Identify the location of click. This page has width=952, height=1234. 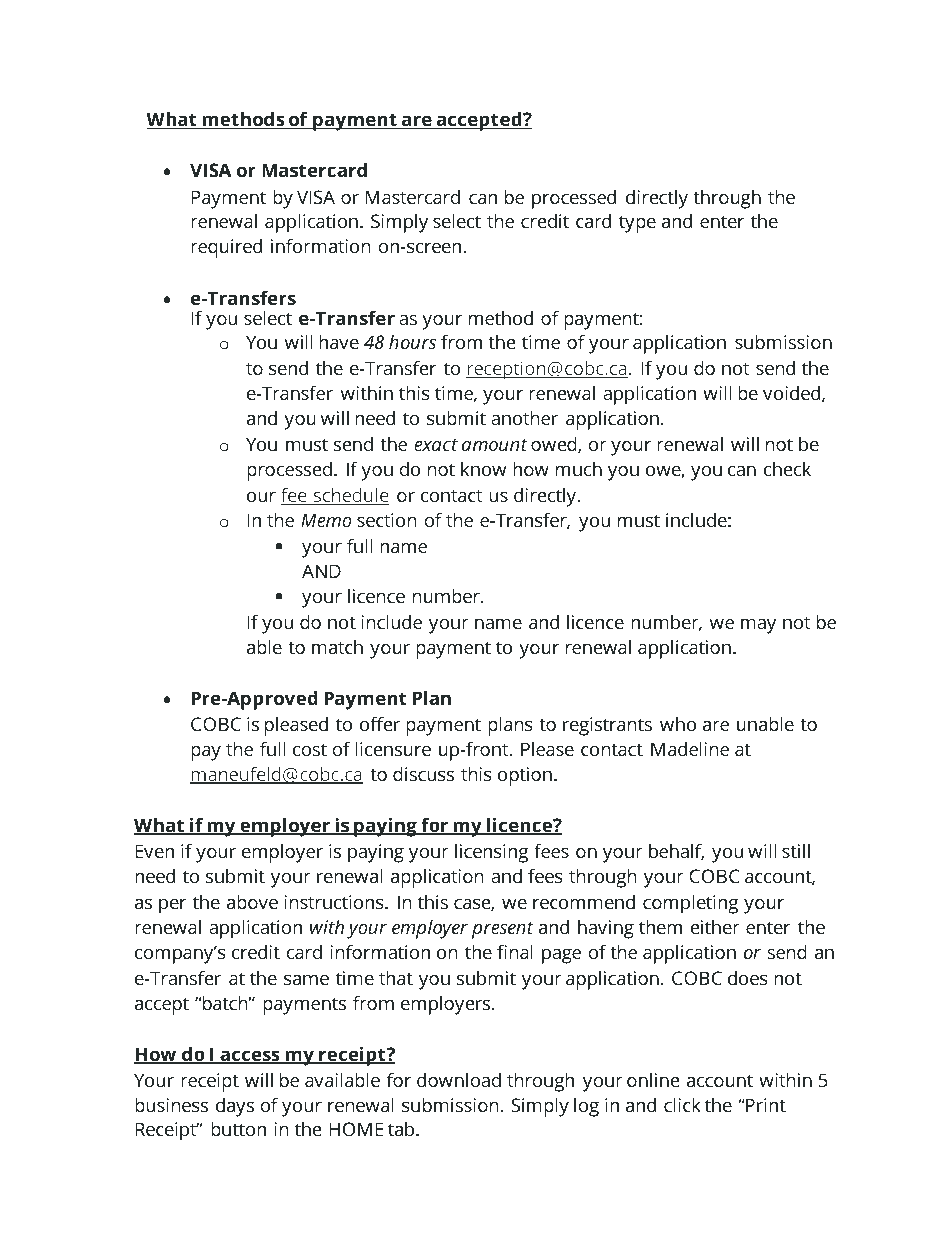
(682, 1105).
